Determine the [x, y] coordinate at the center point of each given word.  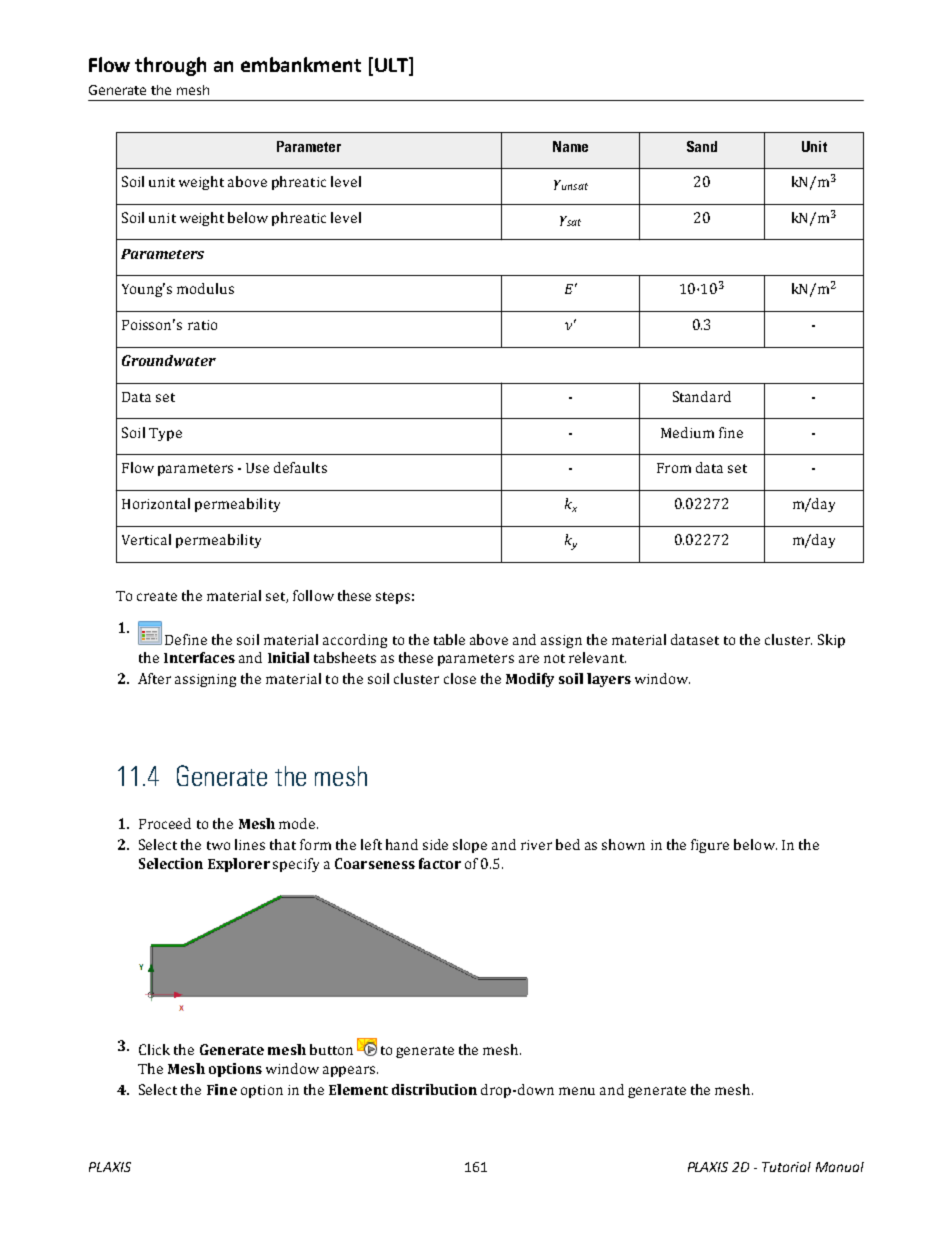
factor [440, 863]
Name [570, 146]
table [449, 639]
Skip [831, 641]
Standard [702, 396]
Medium [687, 432]
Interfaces [199, 657]
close [460, 678]
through [170, 66]
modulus [205, 288]
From [674, 468]
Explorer [239, 865]
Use [257, 468]
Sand [702, 146]
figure [710, 846]
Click [154, 1049]
